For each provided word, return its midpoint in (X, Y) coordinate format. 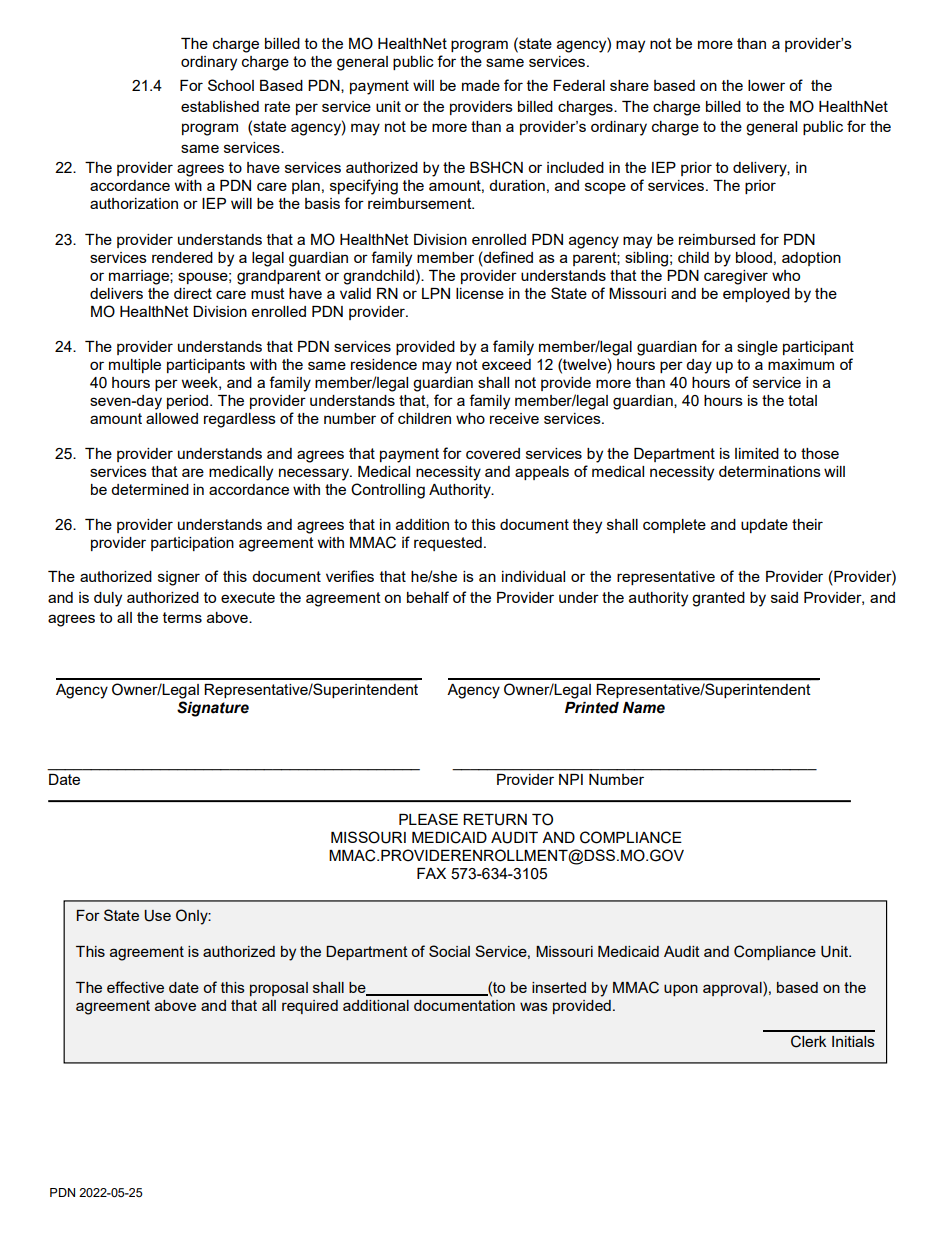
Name (644, 708)
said (784, 597)
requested (448, 544)
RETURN (495, 820)
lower (766, 85)
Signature (213, 709)
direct (193, 293)
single (757, 348)
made (481, 85)
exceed (506, 364)
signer (179, 578)
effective (135, 987)
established (220, 106)
